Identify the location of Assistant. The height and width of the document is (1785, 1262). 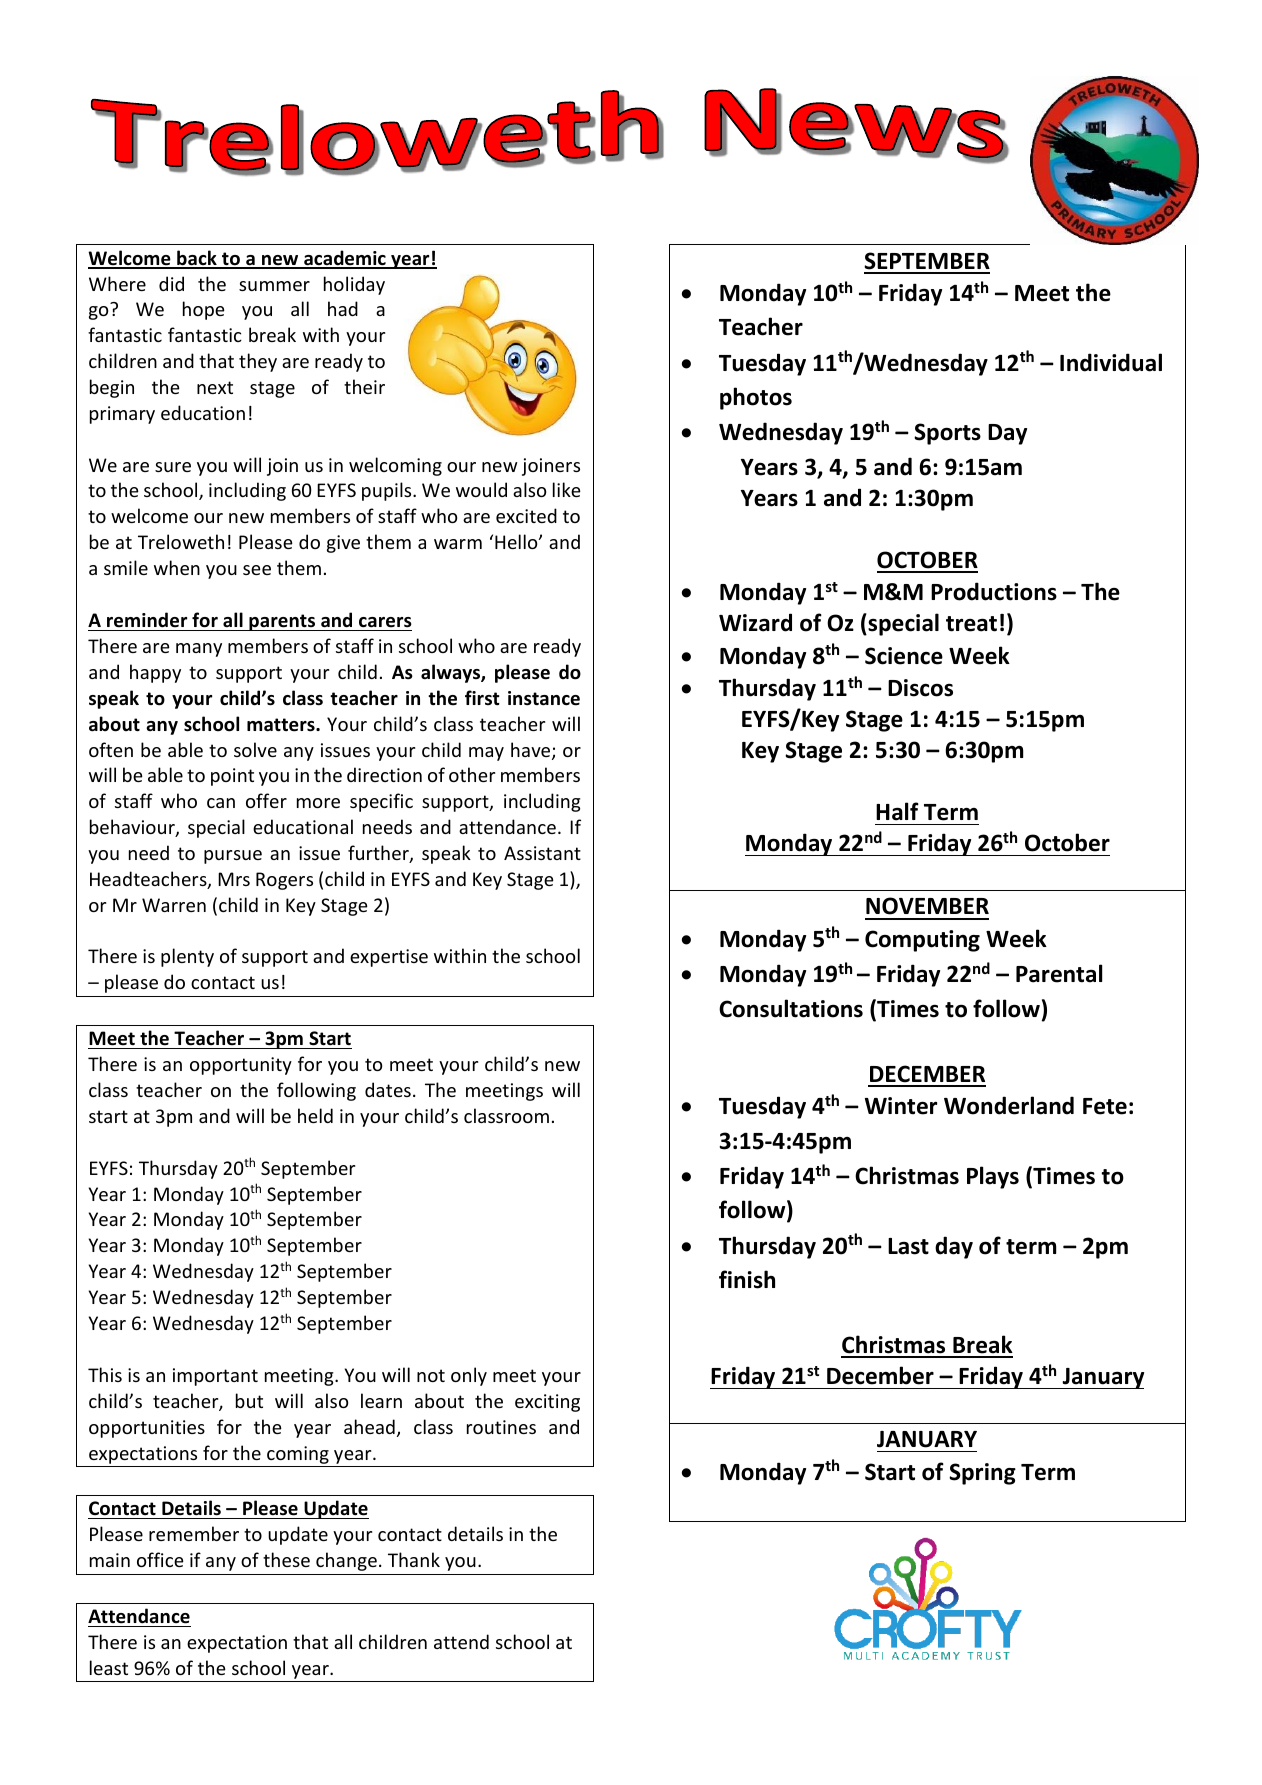
(542, 853).
